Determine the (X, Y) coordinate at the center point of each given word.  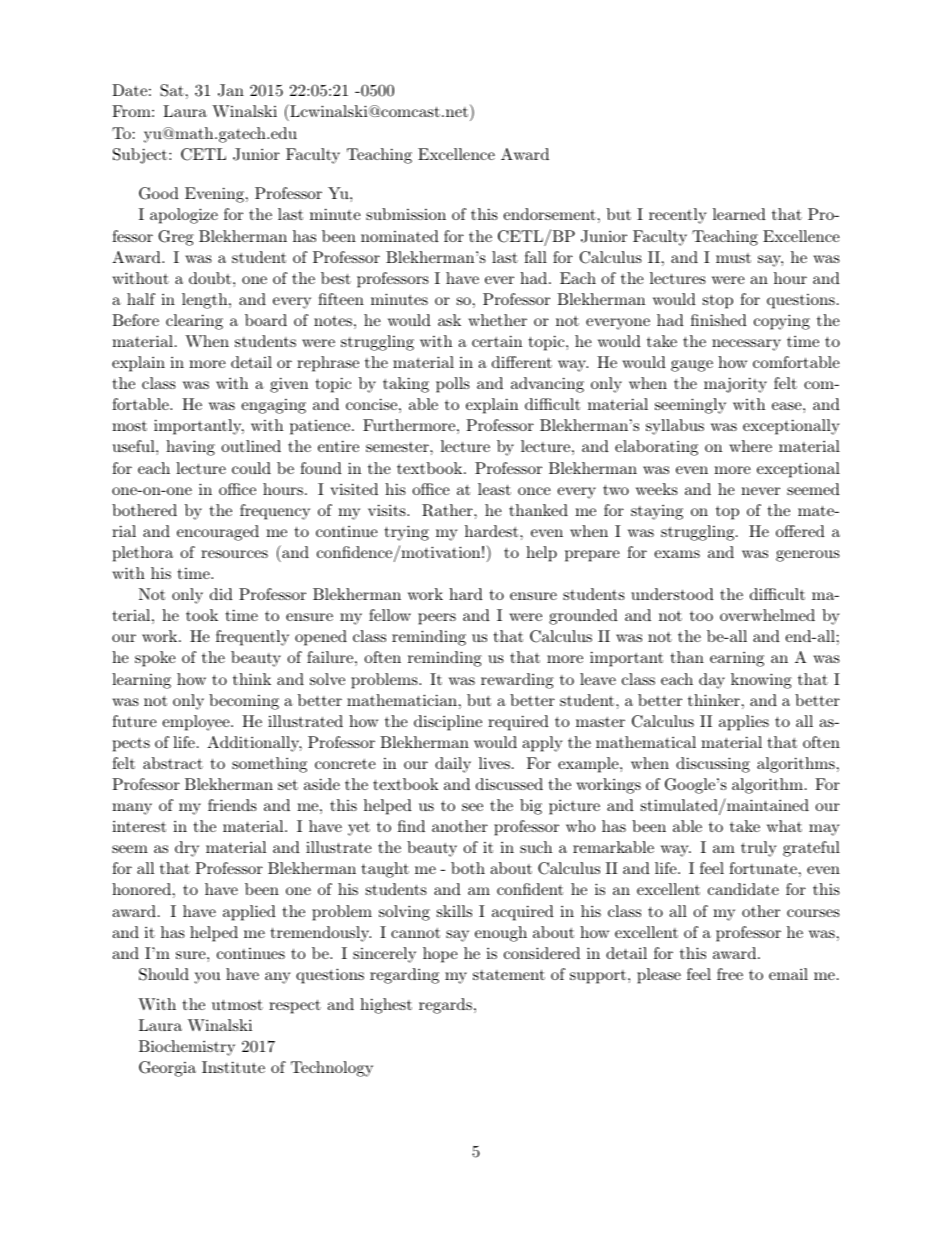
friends (232, 805)
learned (739, 214)
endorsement (549, 214)
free (730, 974)
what (784, 826)
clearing (194, 322)
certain (497, 341)
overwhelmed (767, 615)
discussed (509, 784)
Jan (231, 90)
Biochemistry (187, 1048)
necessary (746, 345)
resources (234, 554)
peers (437, 619)
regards (445, 1006)
